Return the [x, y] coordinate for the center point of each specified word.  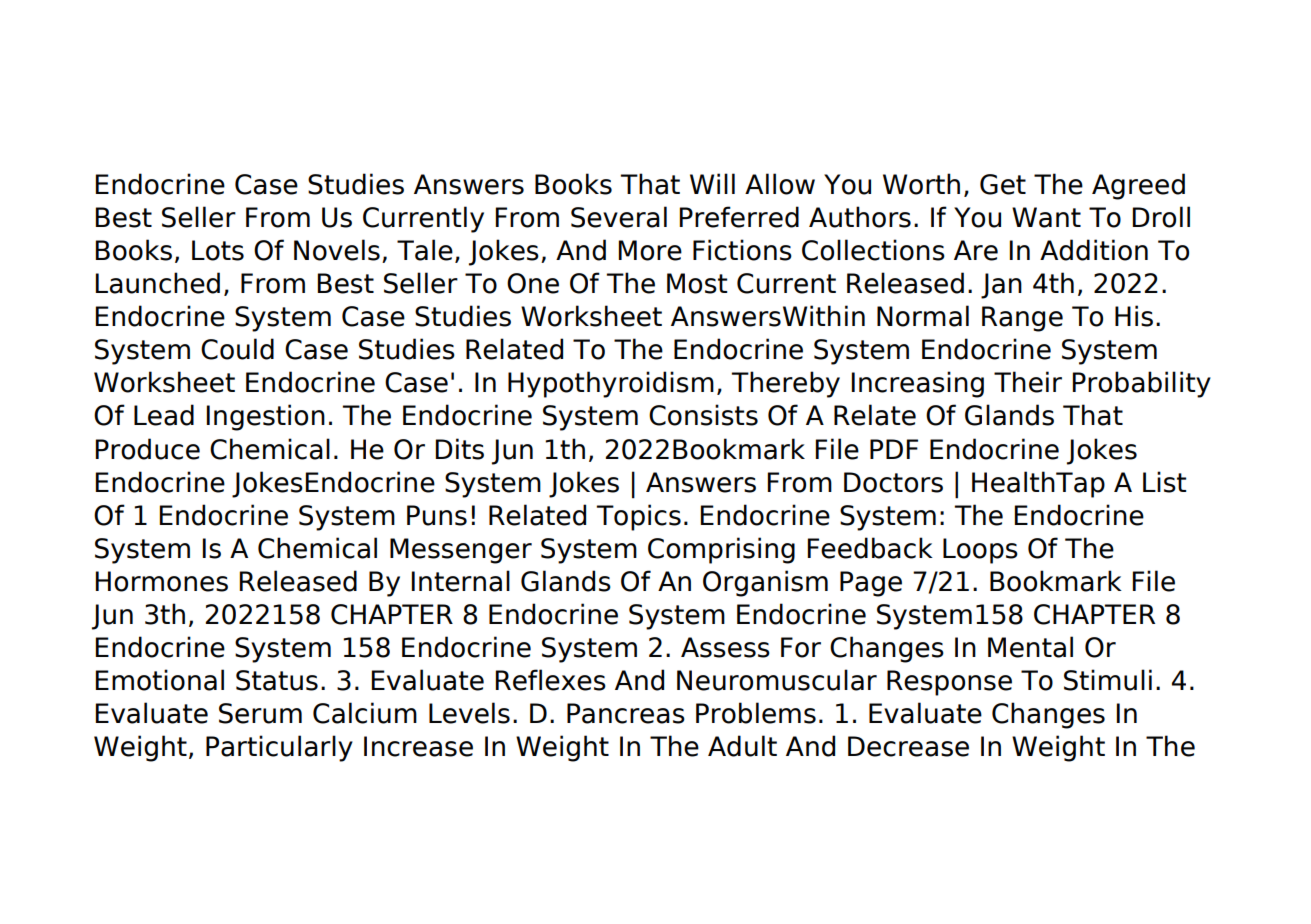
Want [1046, 217]
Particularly [279, 748]
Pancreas [626, 713]
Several [619, 217]
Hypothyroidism [611, 384]
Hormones [162, 581]
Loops [980, 551]
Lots [218, 250]
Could [237, 349]
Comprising [721, 550]
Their [1028, 382]
